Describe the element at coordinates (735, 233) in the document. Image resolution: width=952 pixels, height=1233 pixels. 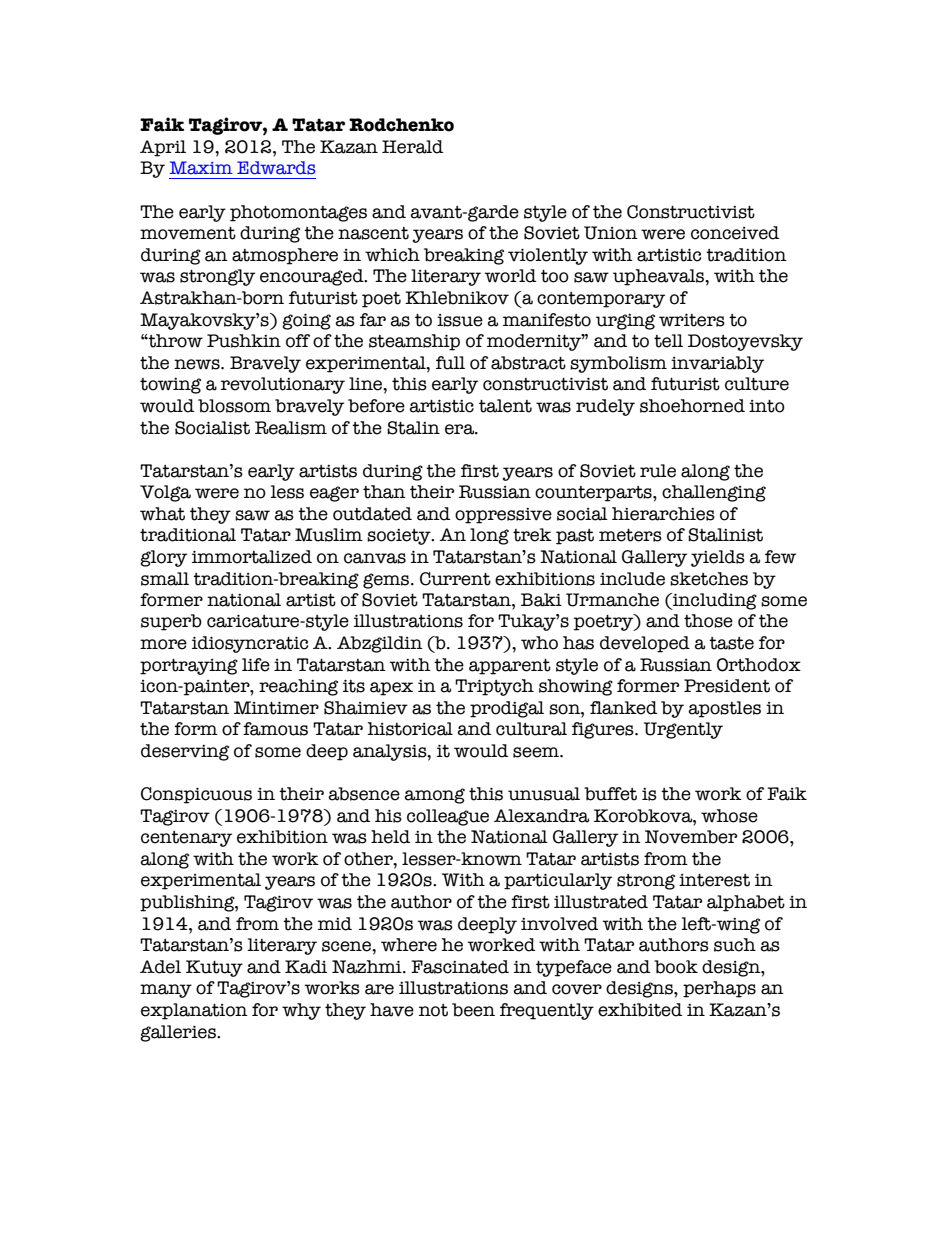
I see `conceived` at that location.
